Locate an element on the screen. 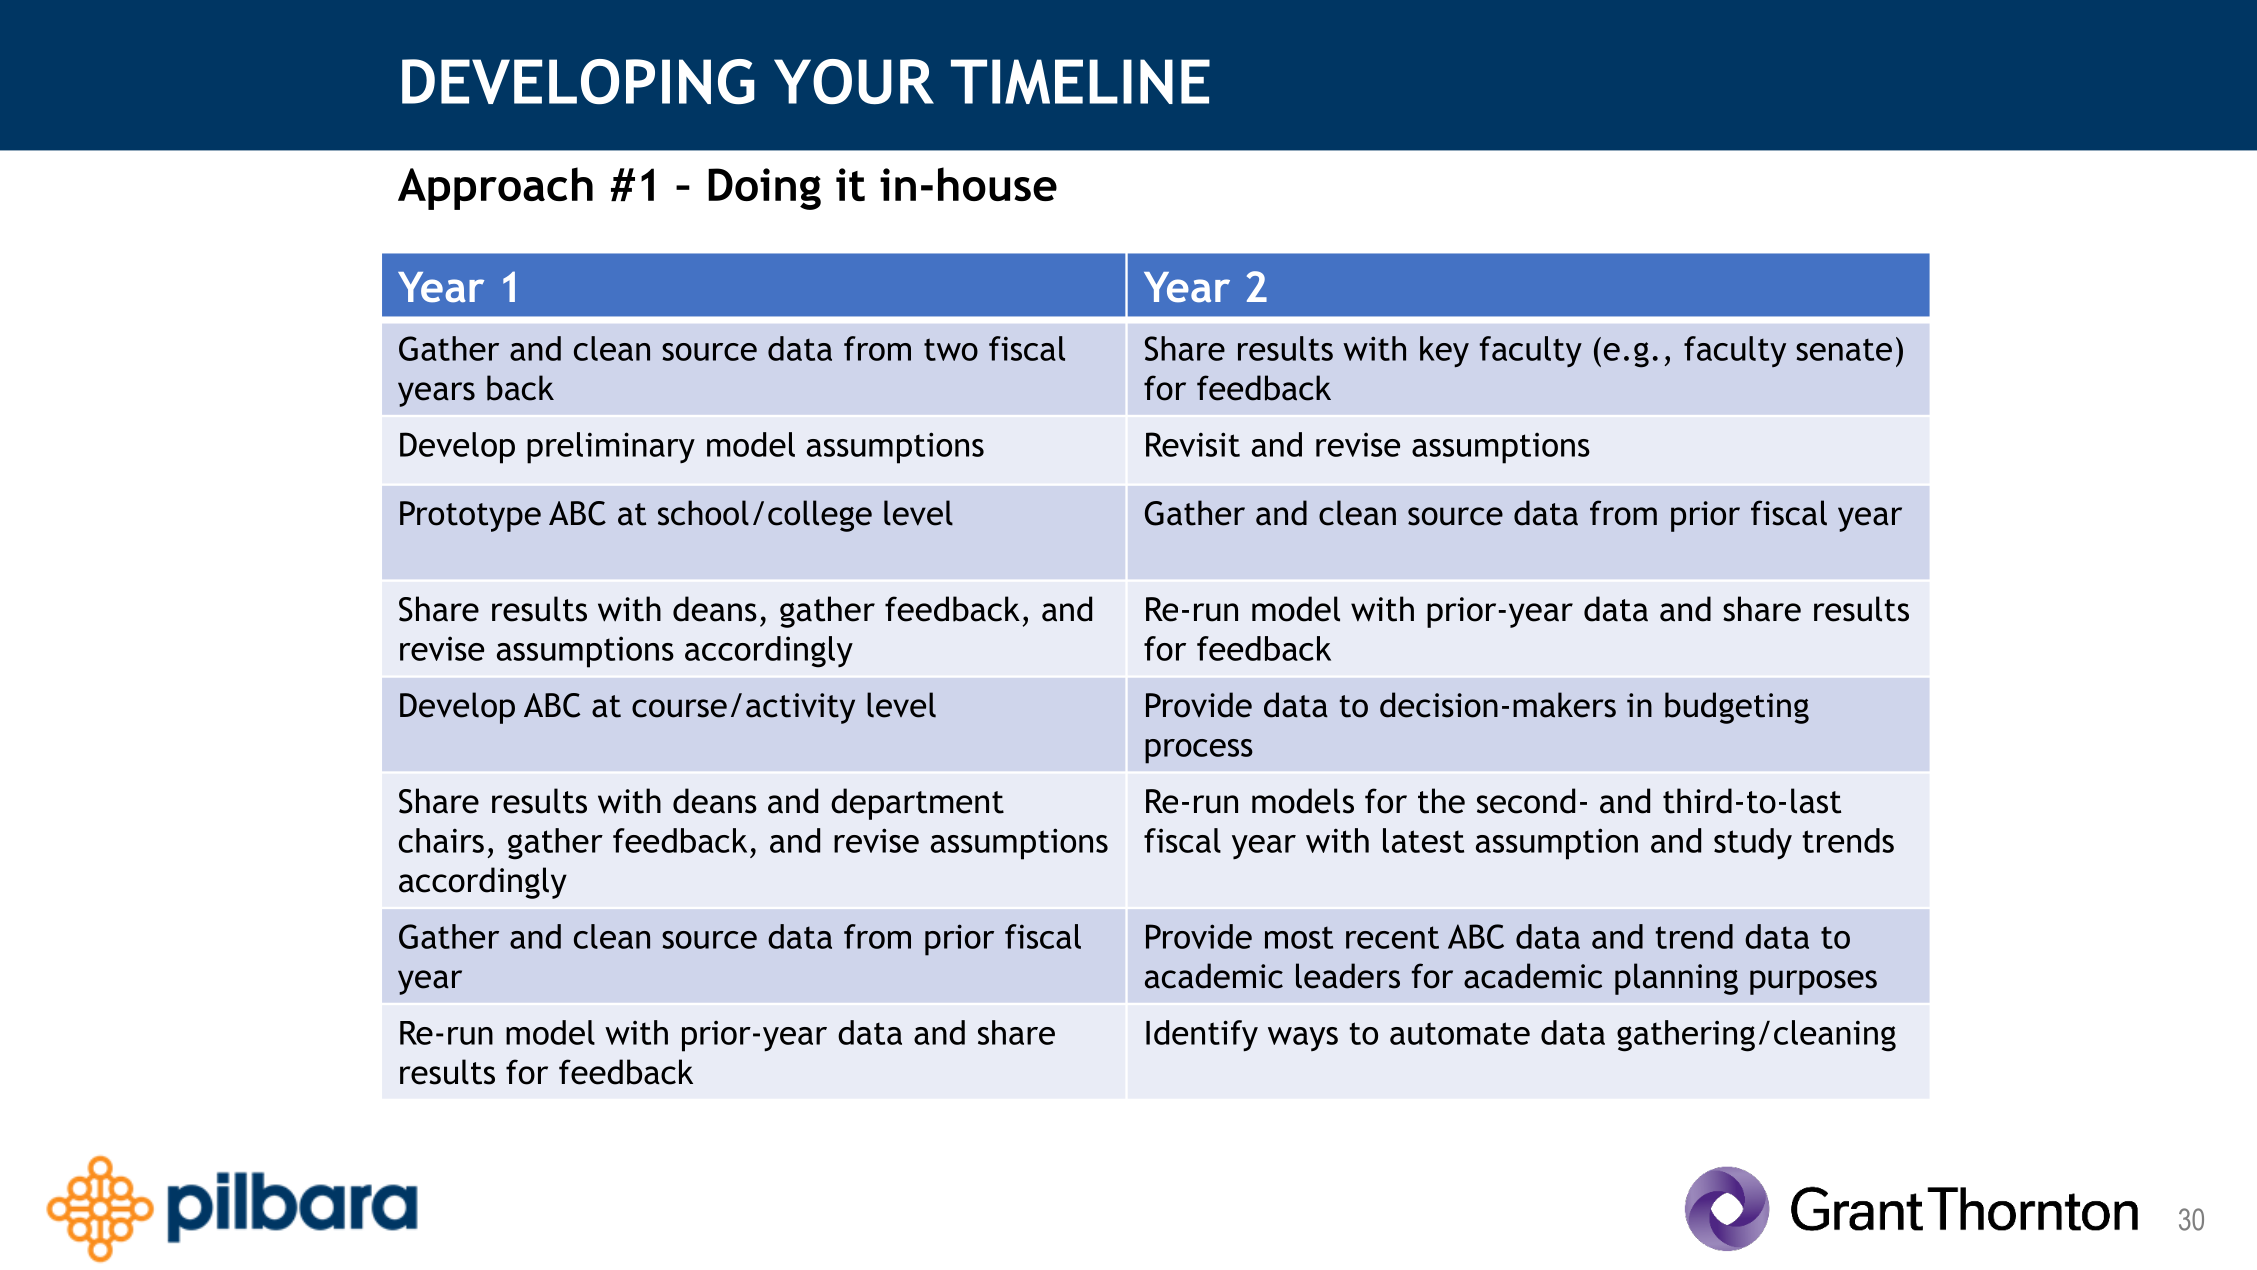 The image size is (2257, 1270). TIMELINE is located at coordinates (1080, 81).
